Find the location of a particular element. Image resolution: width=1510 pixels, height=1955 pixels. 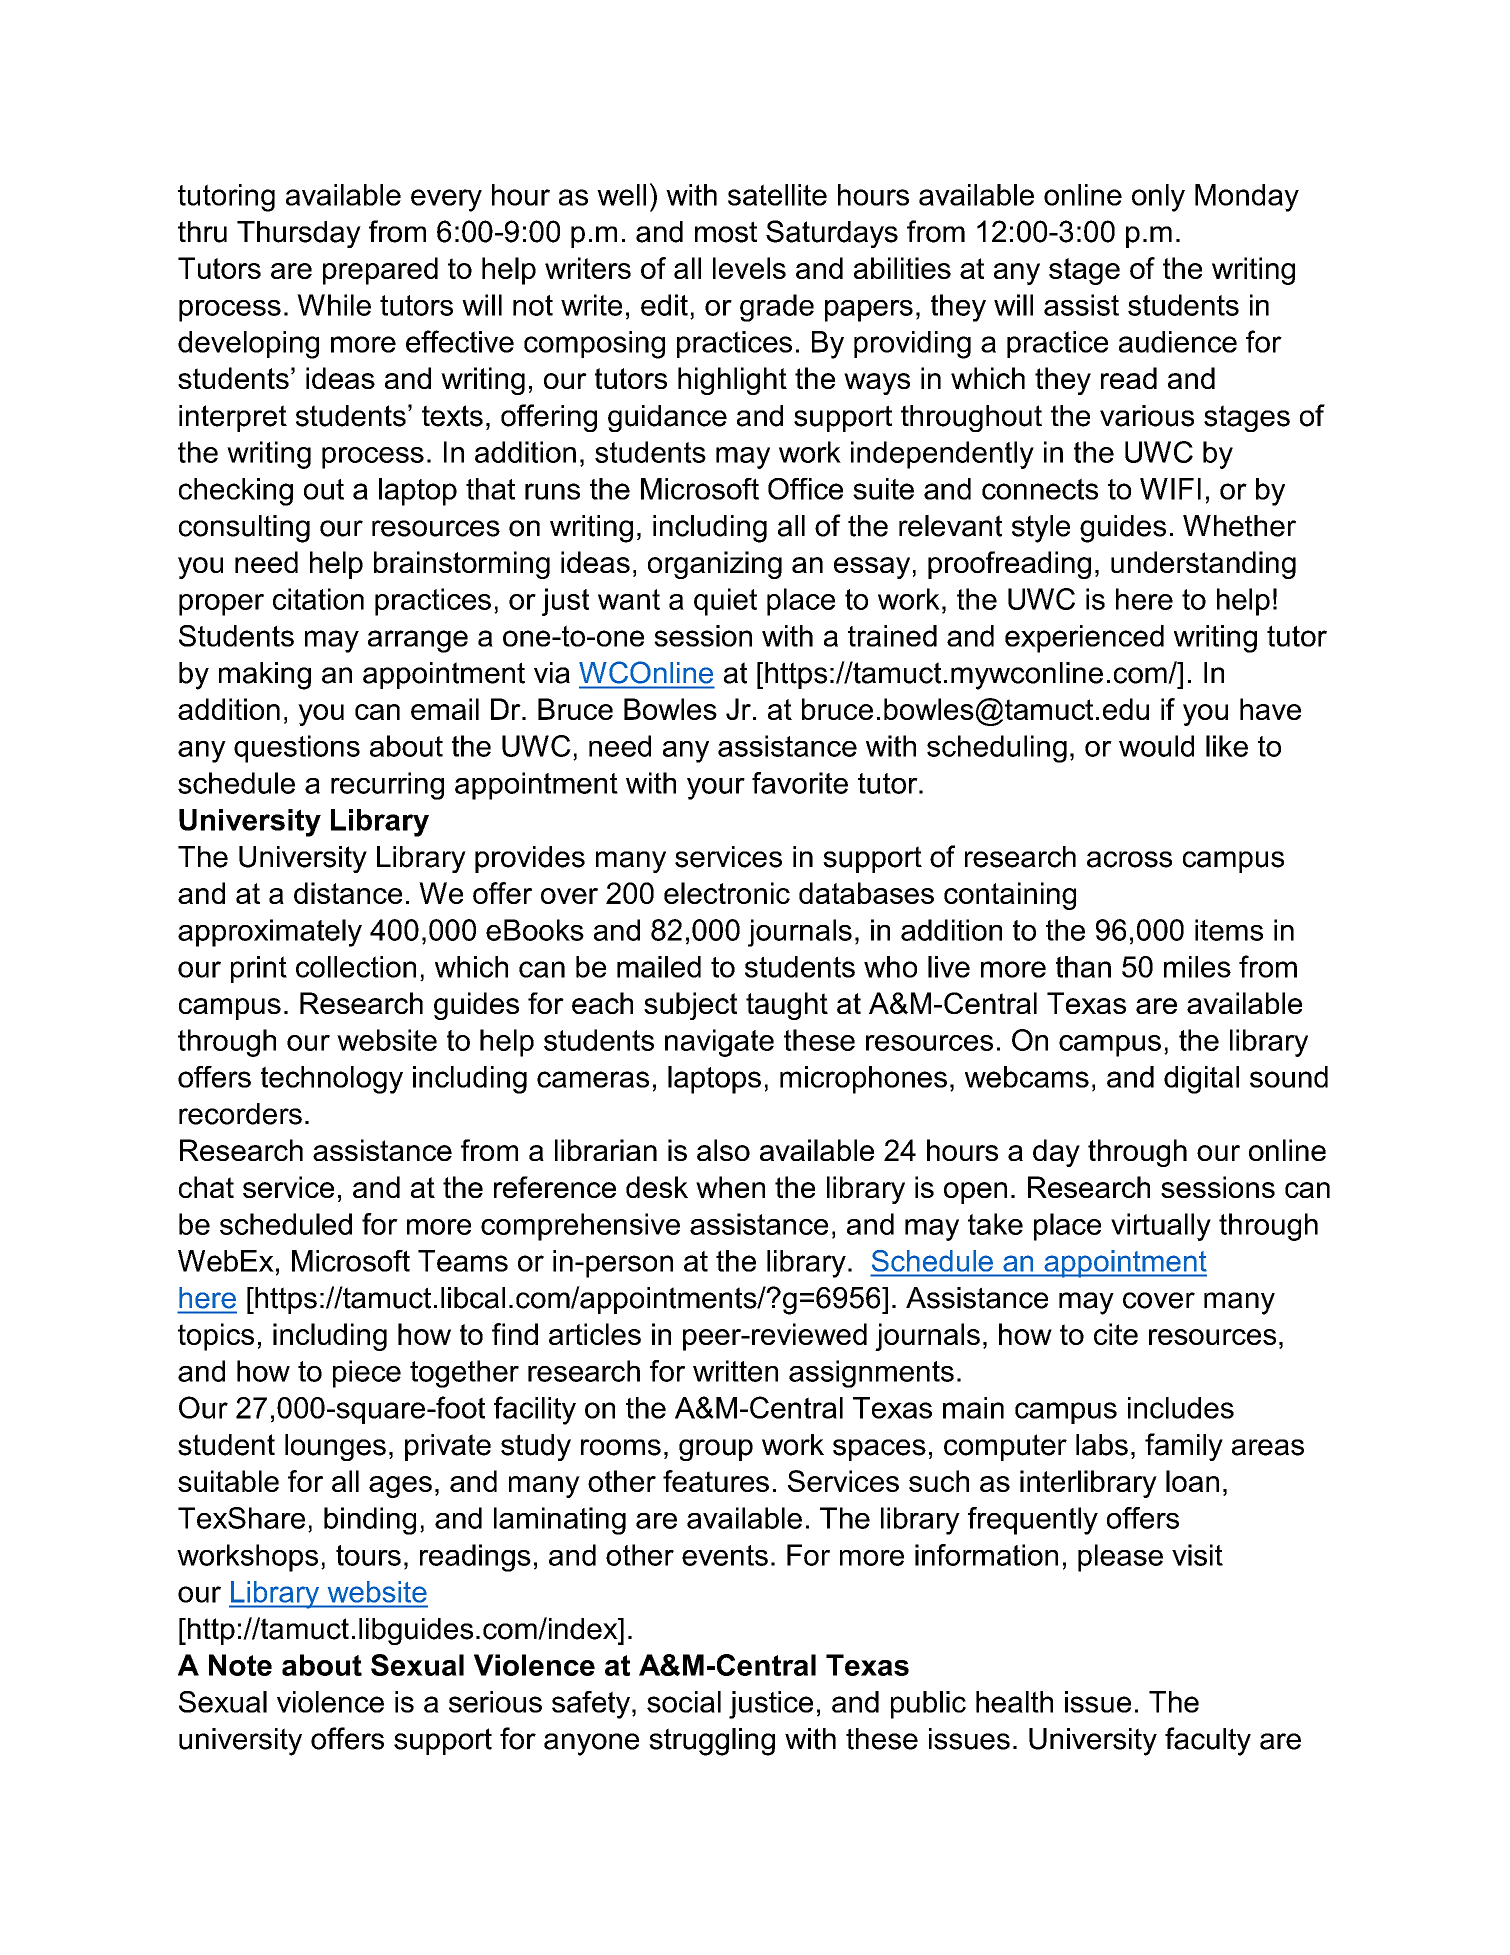

collection is located at coordinates (356, 967).
